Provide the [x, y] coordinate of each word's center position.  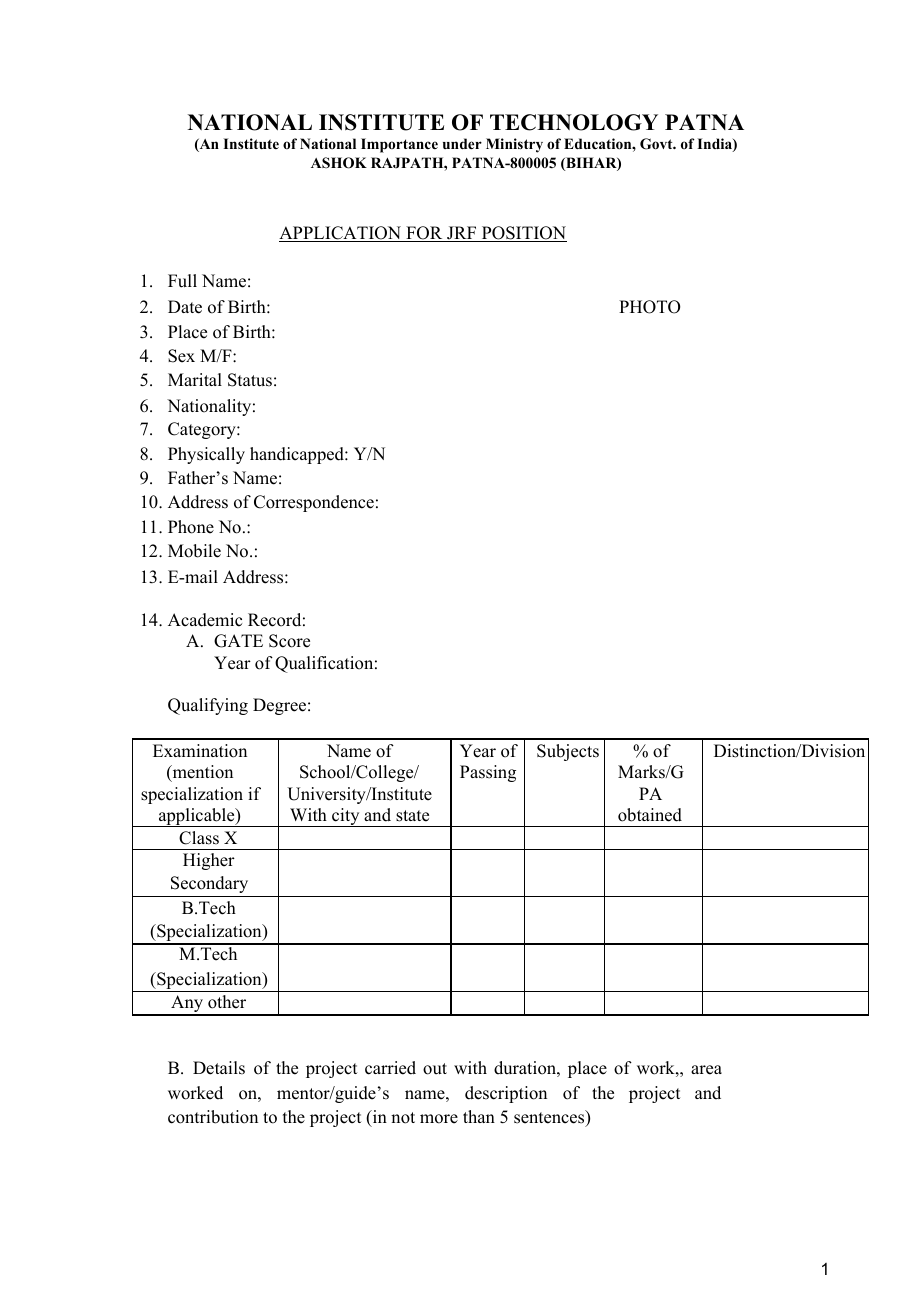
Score [289, 641]
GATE [238, 641]
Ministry [514, 145]
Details [219, 1068]
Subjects [568, 752]
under [462, 143]
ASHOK [339, 163]
